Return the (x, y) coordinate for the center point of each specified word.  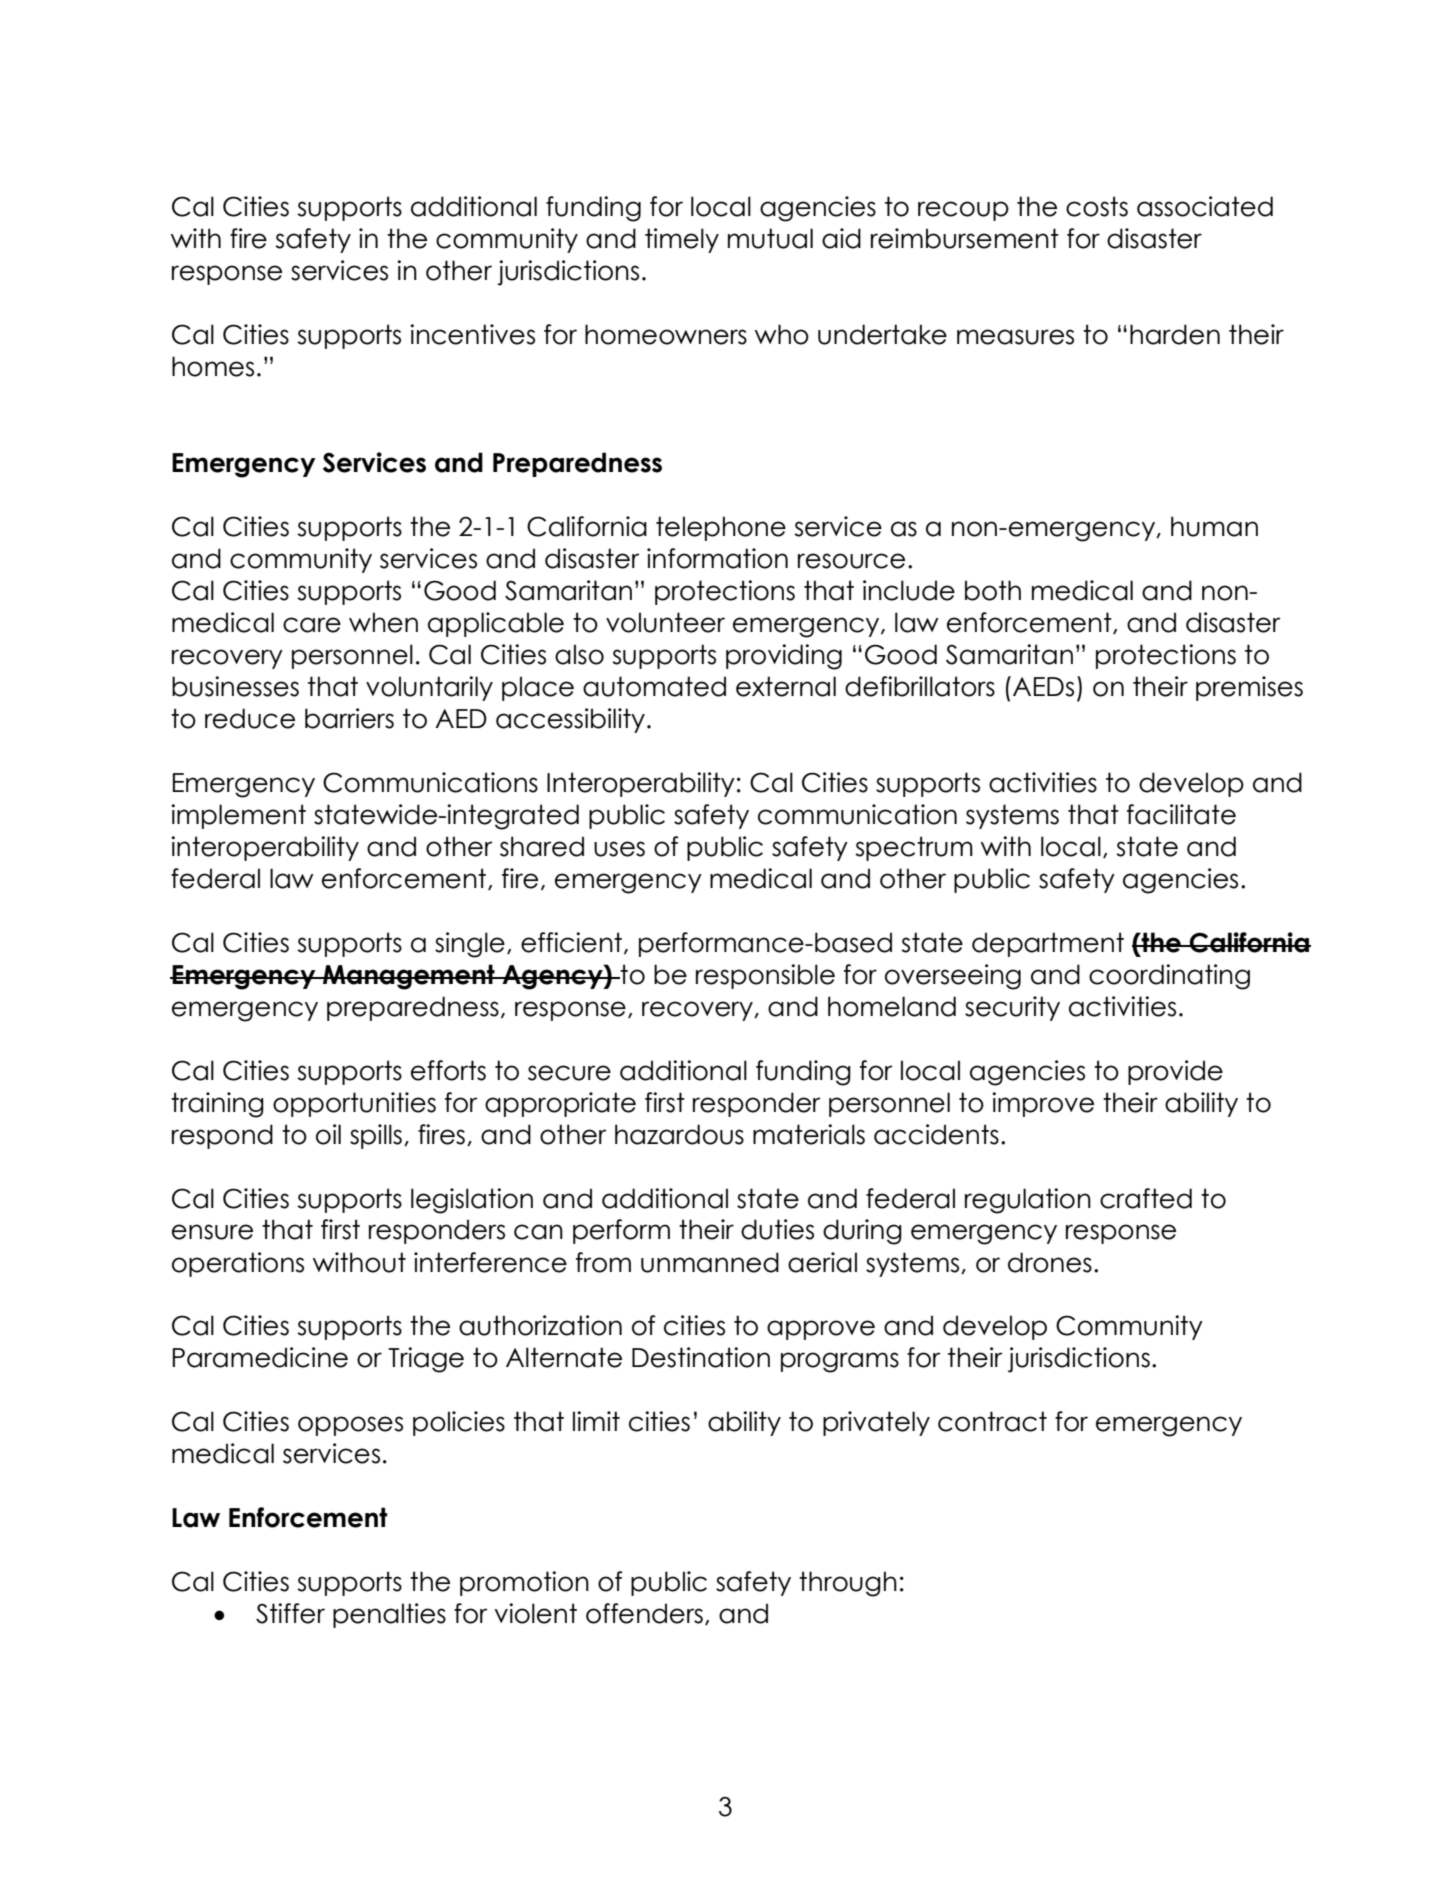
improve (1043, 1104)
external (786, 686)
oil (328, 1134)
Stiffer (290, 1613)
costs (1097, 206)
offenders (644, 1613)
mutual (770, 238)
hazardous (679, 1134)
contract (992, 1421)
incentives (472, 334)
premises (1249, 688)
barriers (349, 718)
